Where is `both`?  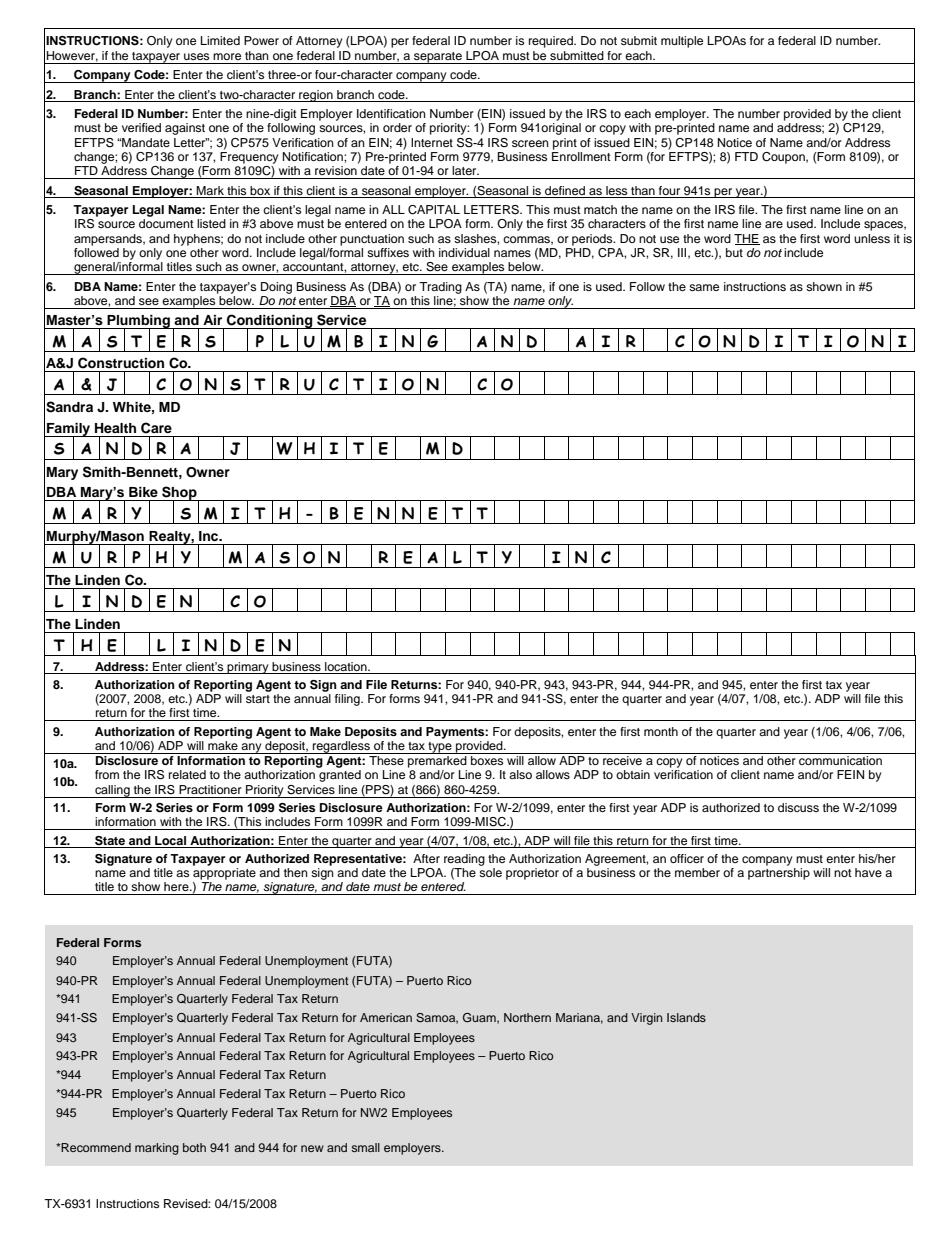
both is located at coordinates (194, 1147).
